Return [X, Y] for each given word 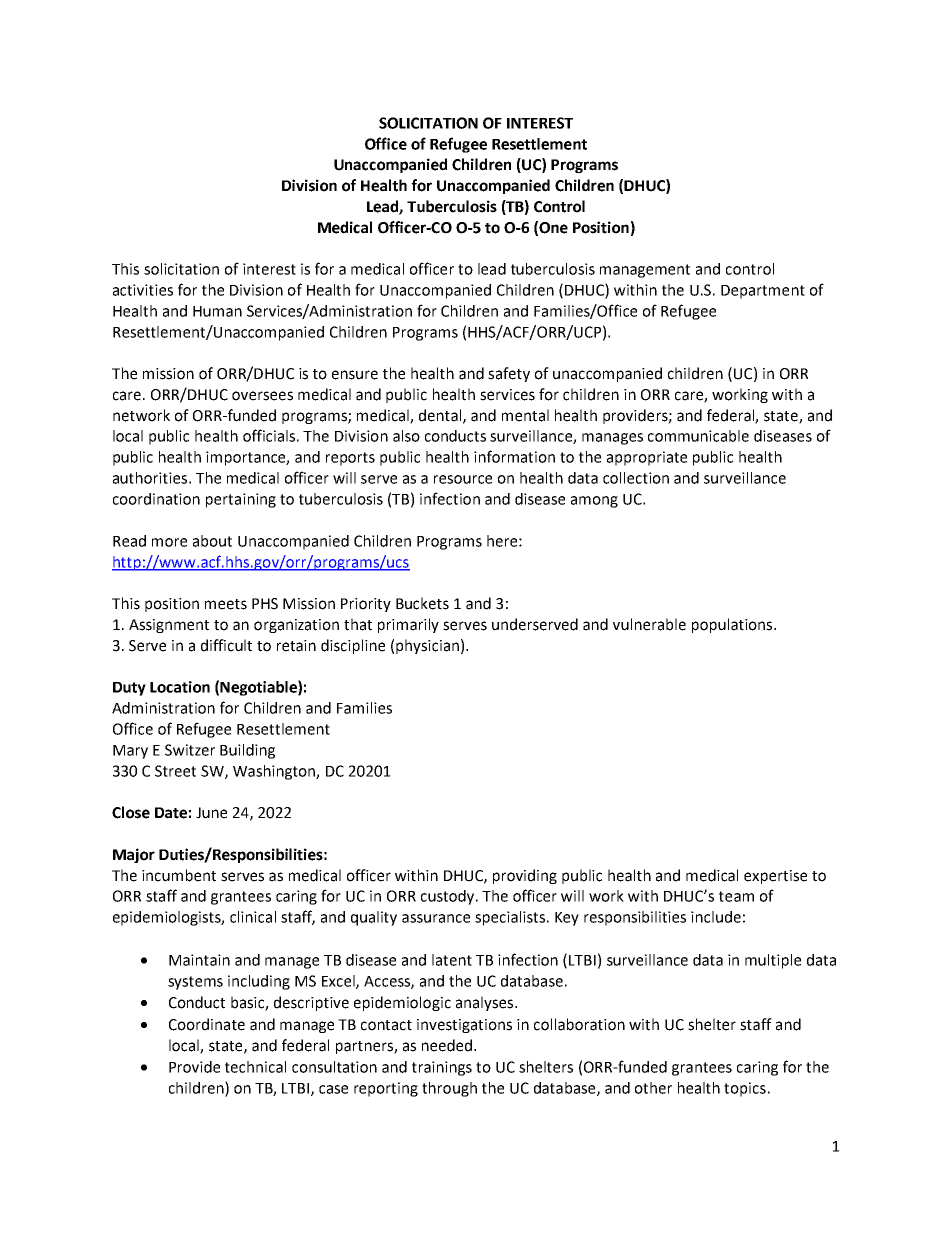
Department [763, 292]
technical [255, 1067]
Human [217, 311]
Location [180, 687]
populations [733, 625]
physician [427, 646]
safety [509, 374]
